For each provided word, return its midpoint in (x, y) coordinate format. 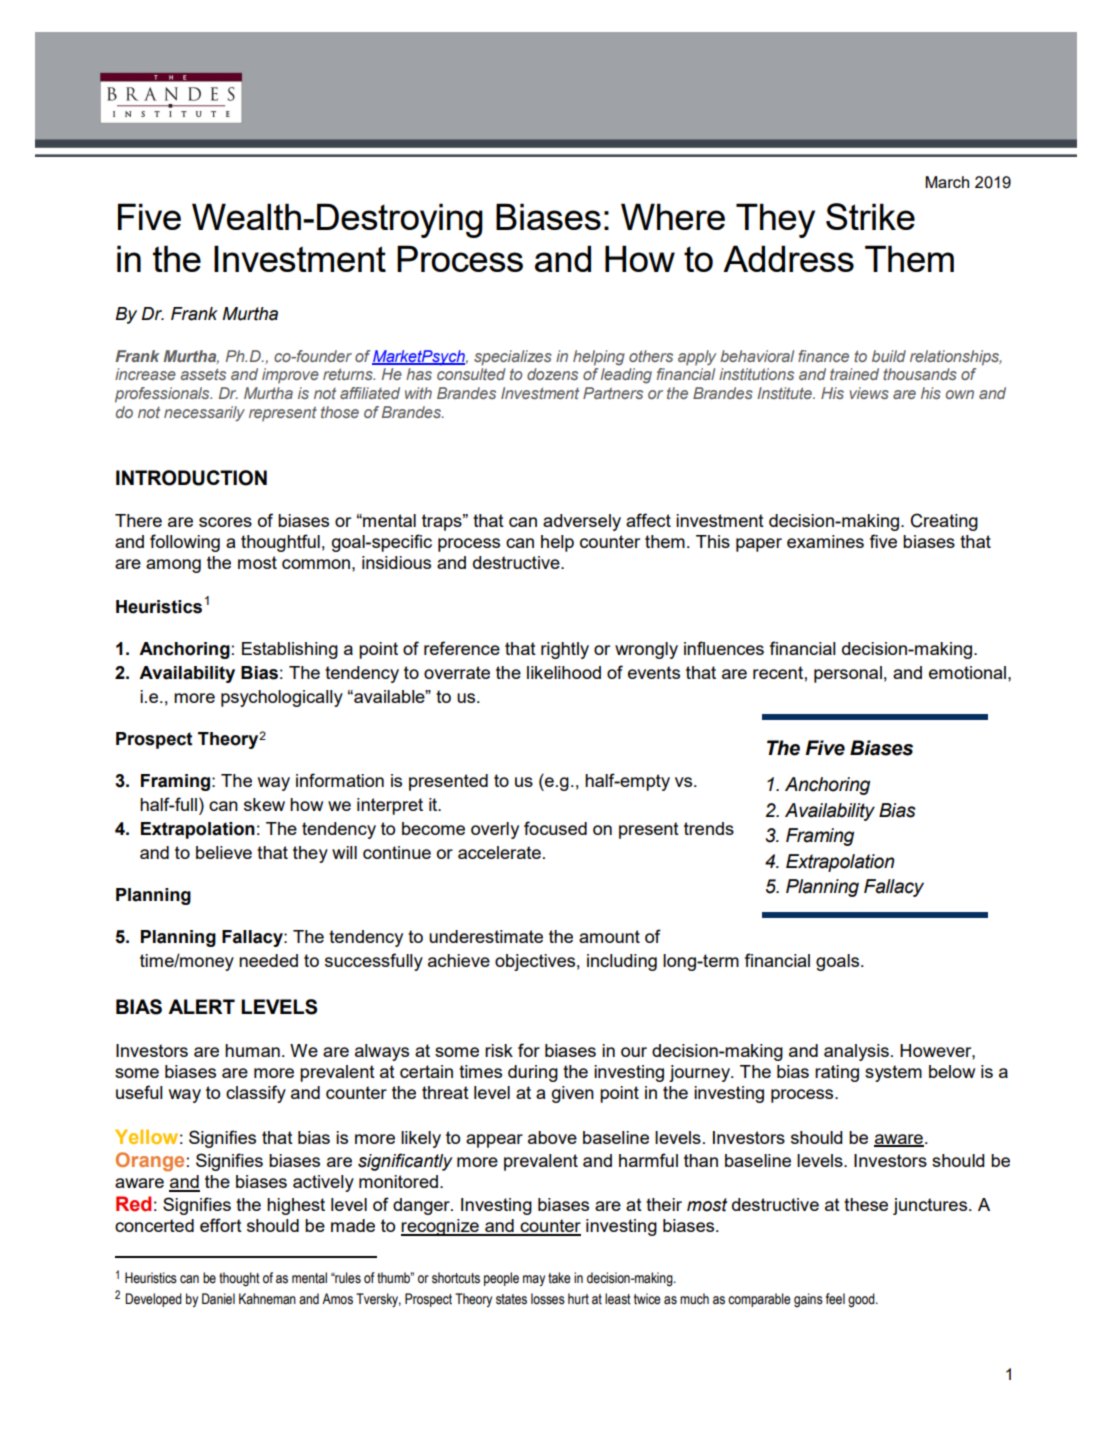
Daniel (218, 1299)
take (559, 1278)
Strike (870, 216)
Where (673, 216)
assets (203, 374)
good (862, 1300)
